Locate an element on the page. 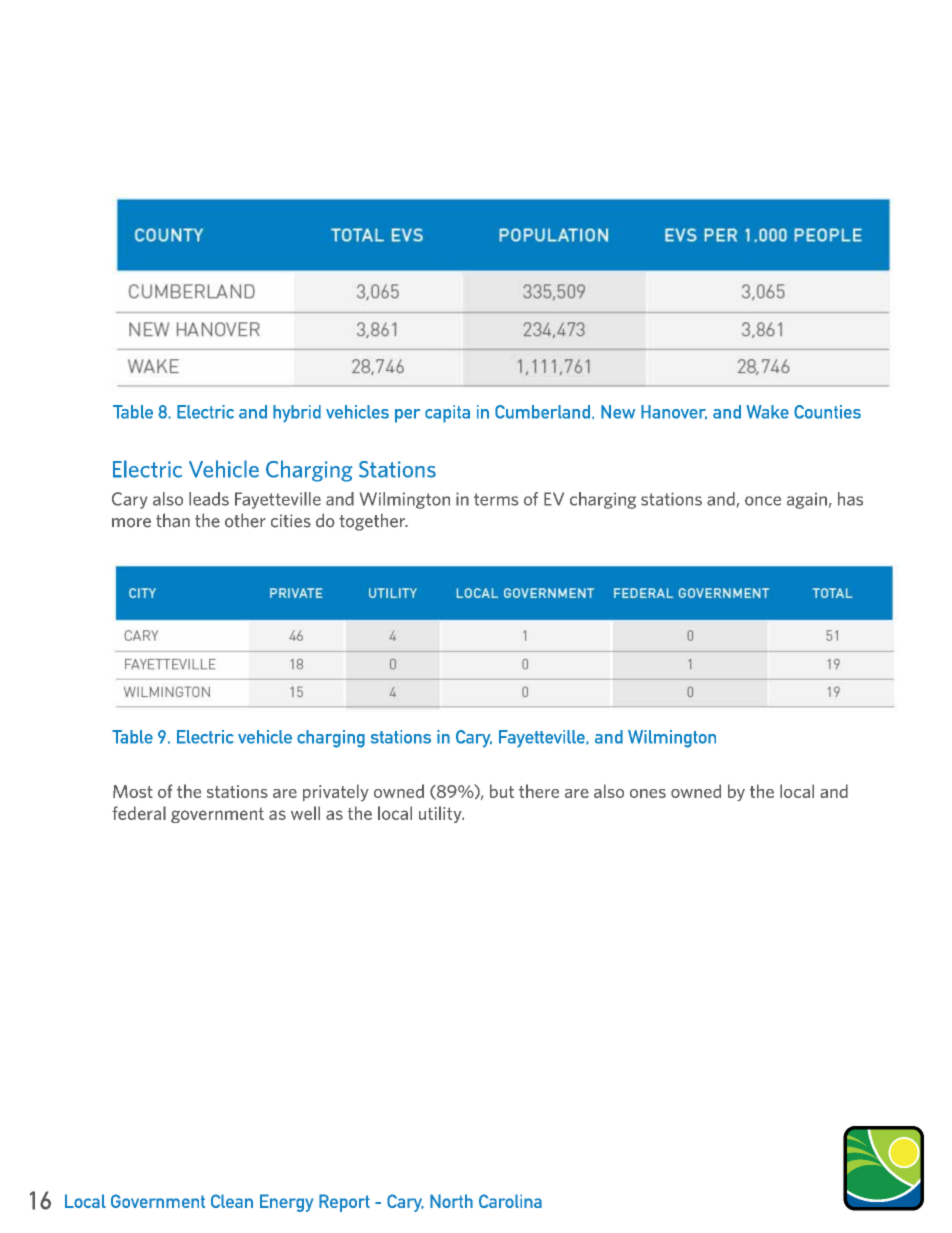 The height and width of the image is (1233, 952). Carolina is located at coordinates (510, 1201).
